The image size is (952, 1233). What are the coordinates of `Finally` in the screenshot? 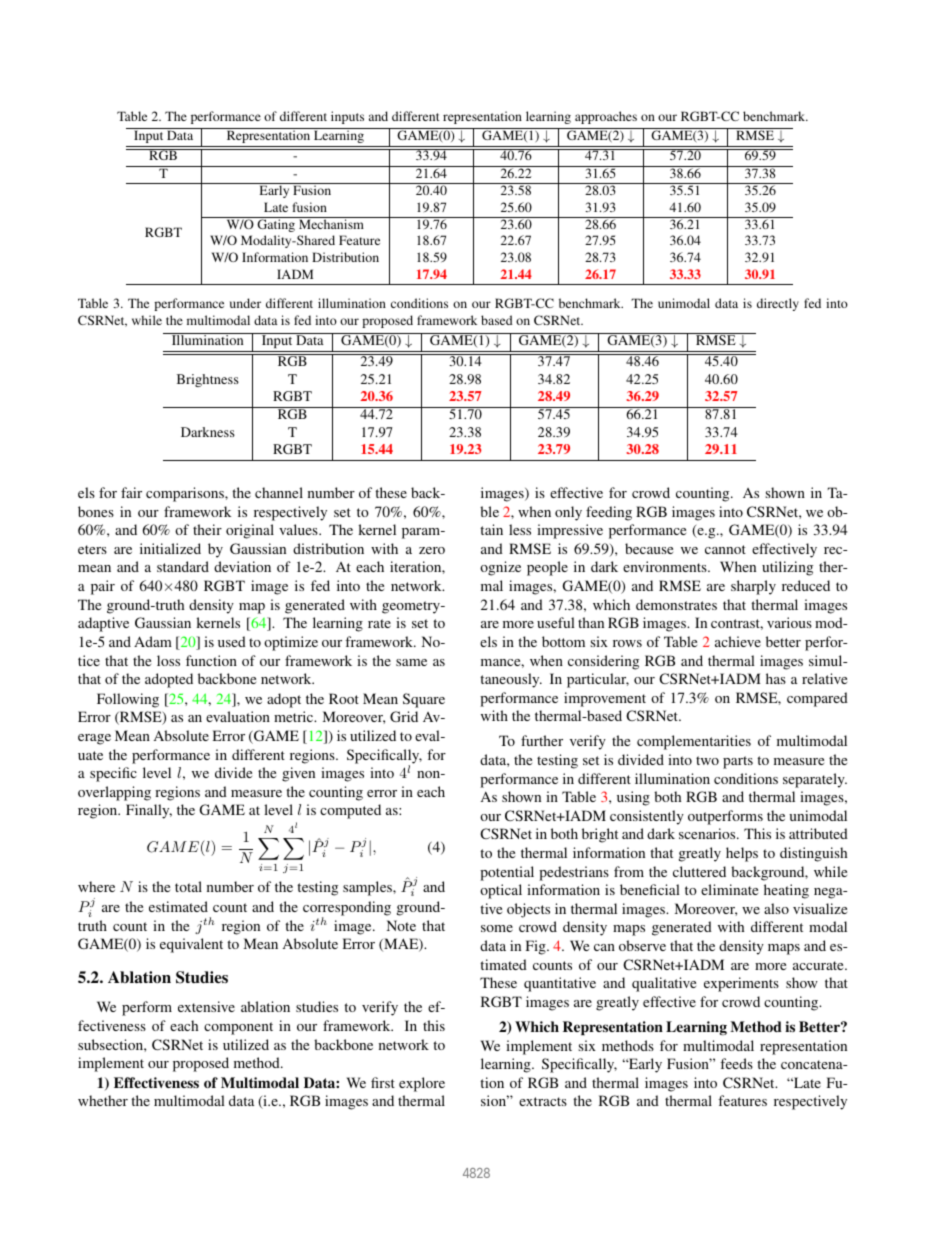 It's located at (149, 811).
